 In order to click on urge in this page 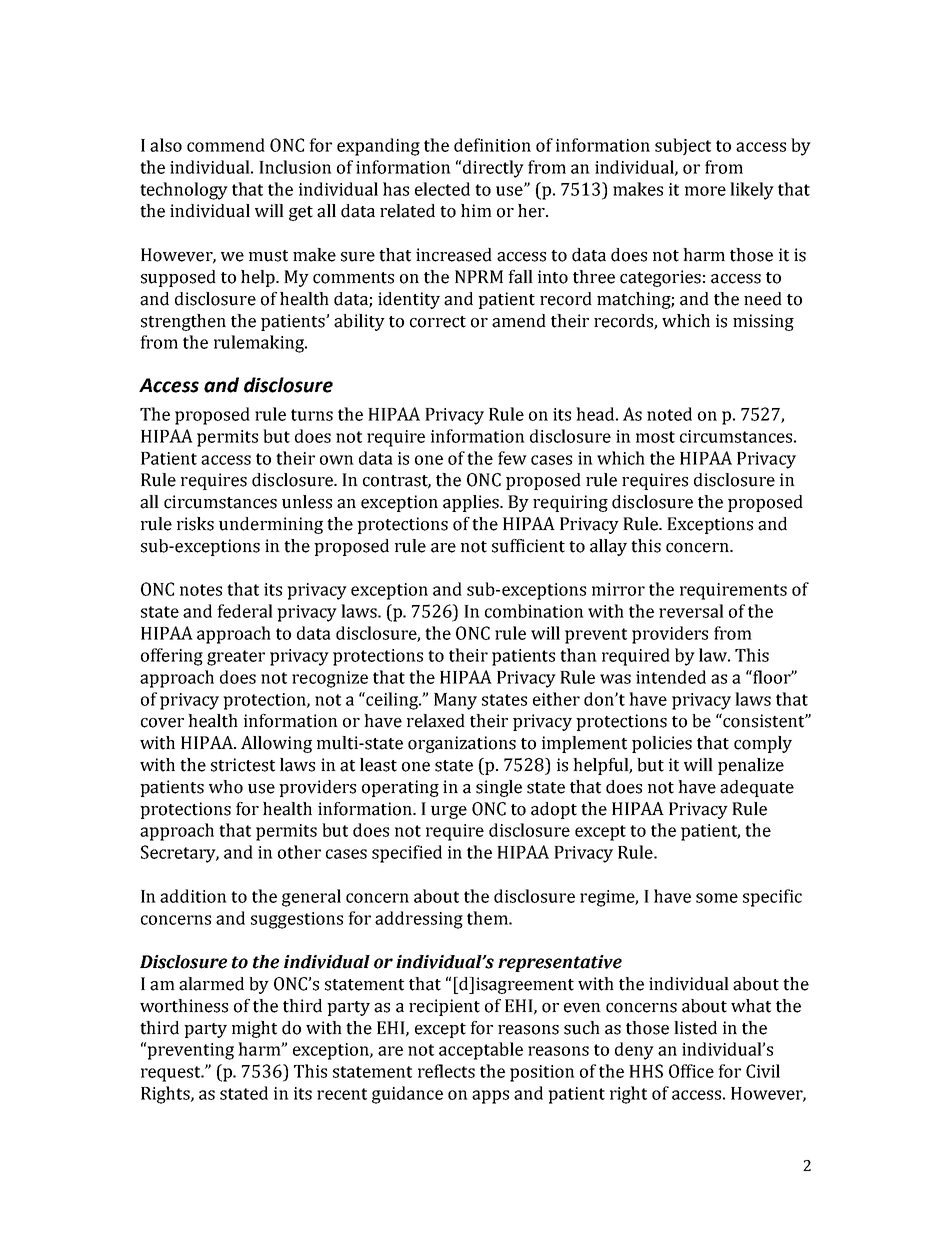, I will do `click(449, 812)`.
